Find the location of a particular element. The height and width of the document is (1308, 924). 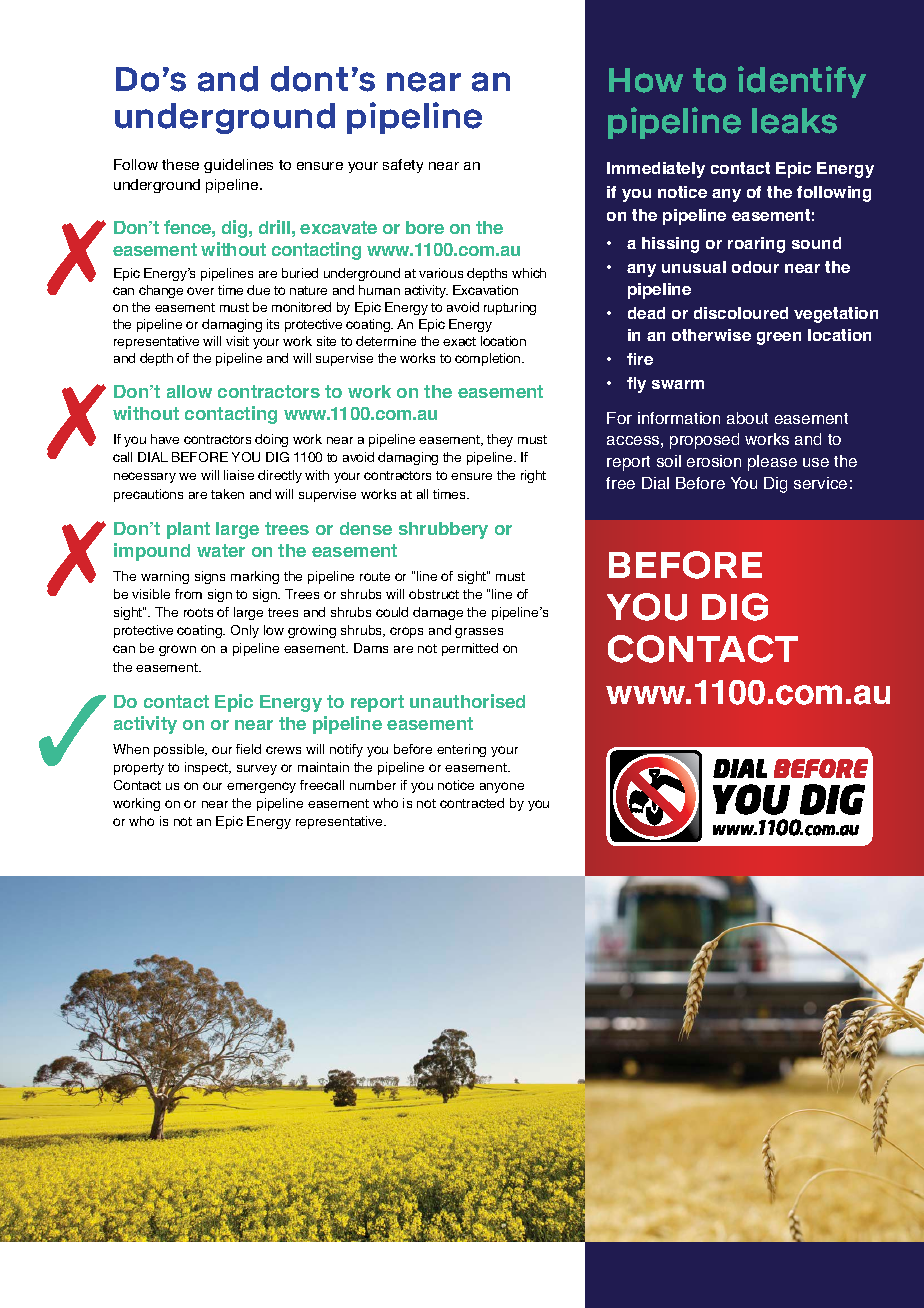

safety is located at coordinates (403, 166).
